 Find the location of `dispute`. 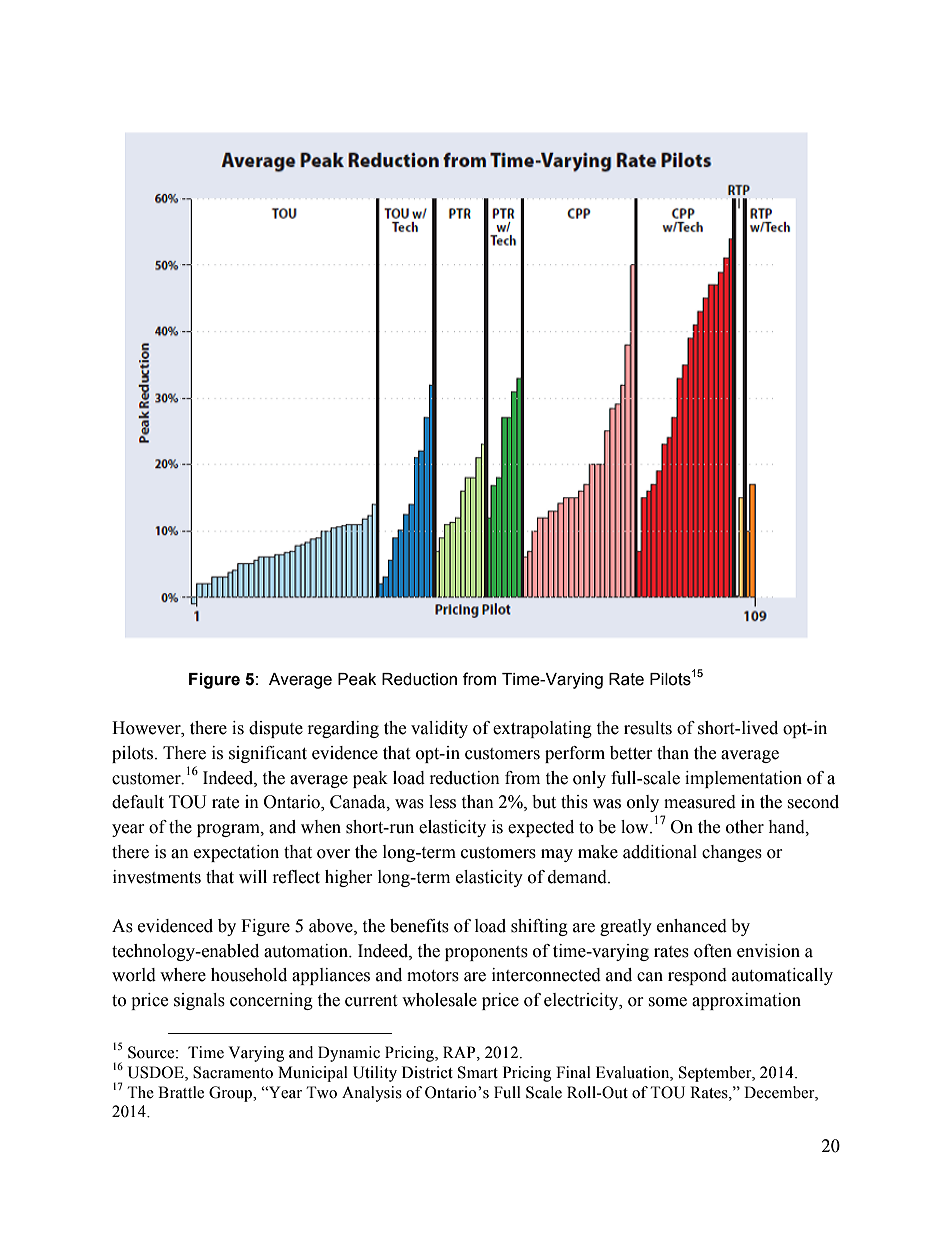

dispute is located at coordinates (276, 729).
